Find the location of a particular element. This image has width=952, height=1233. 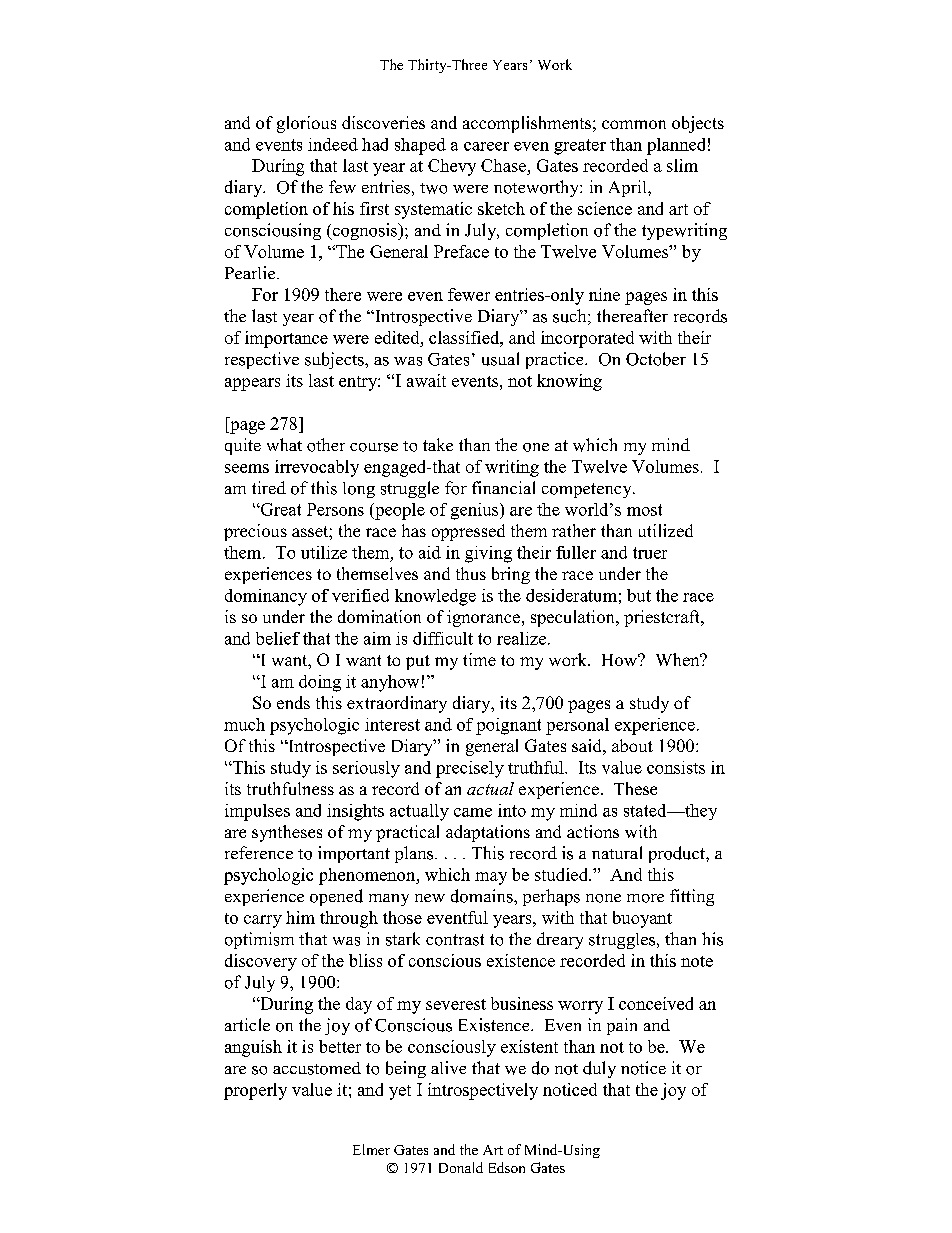

When is located at coordinates (679, 659).
